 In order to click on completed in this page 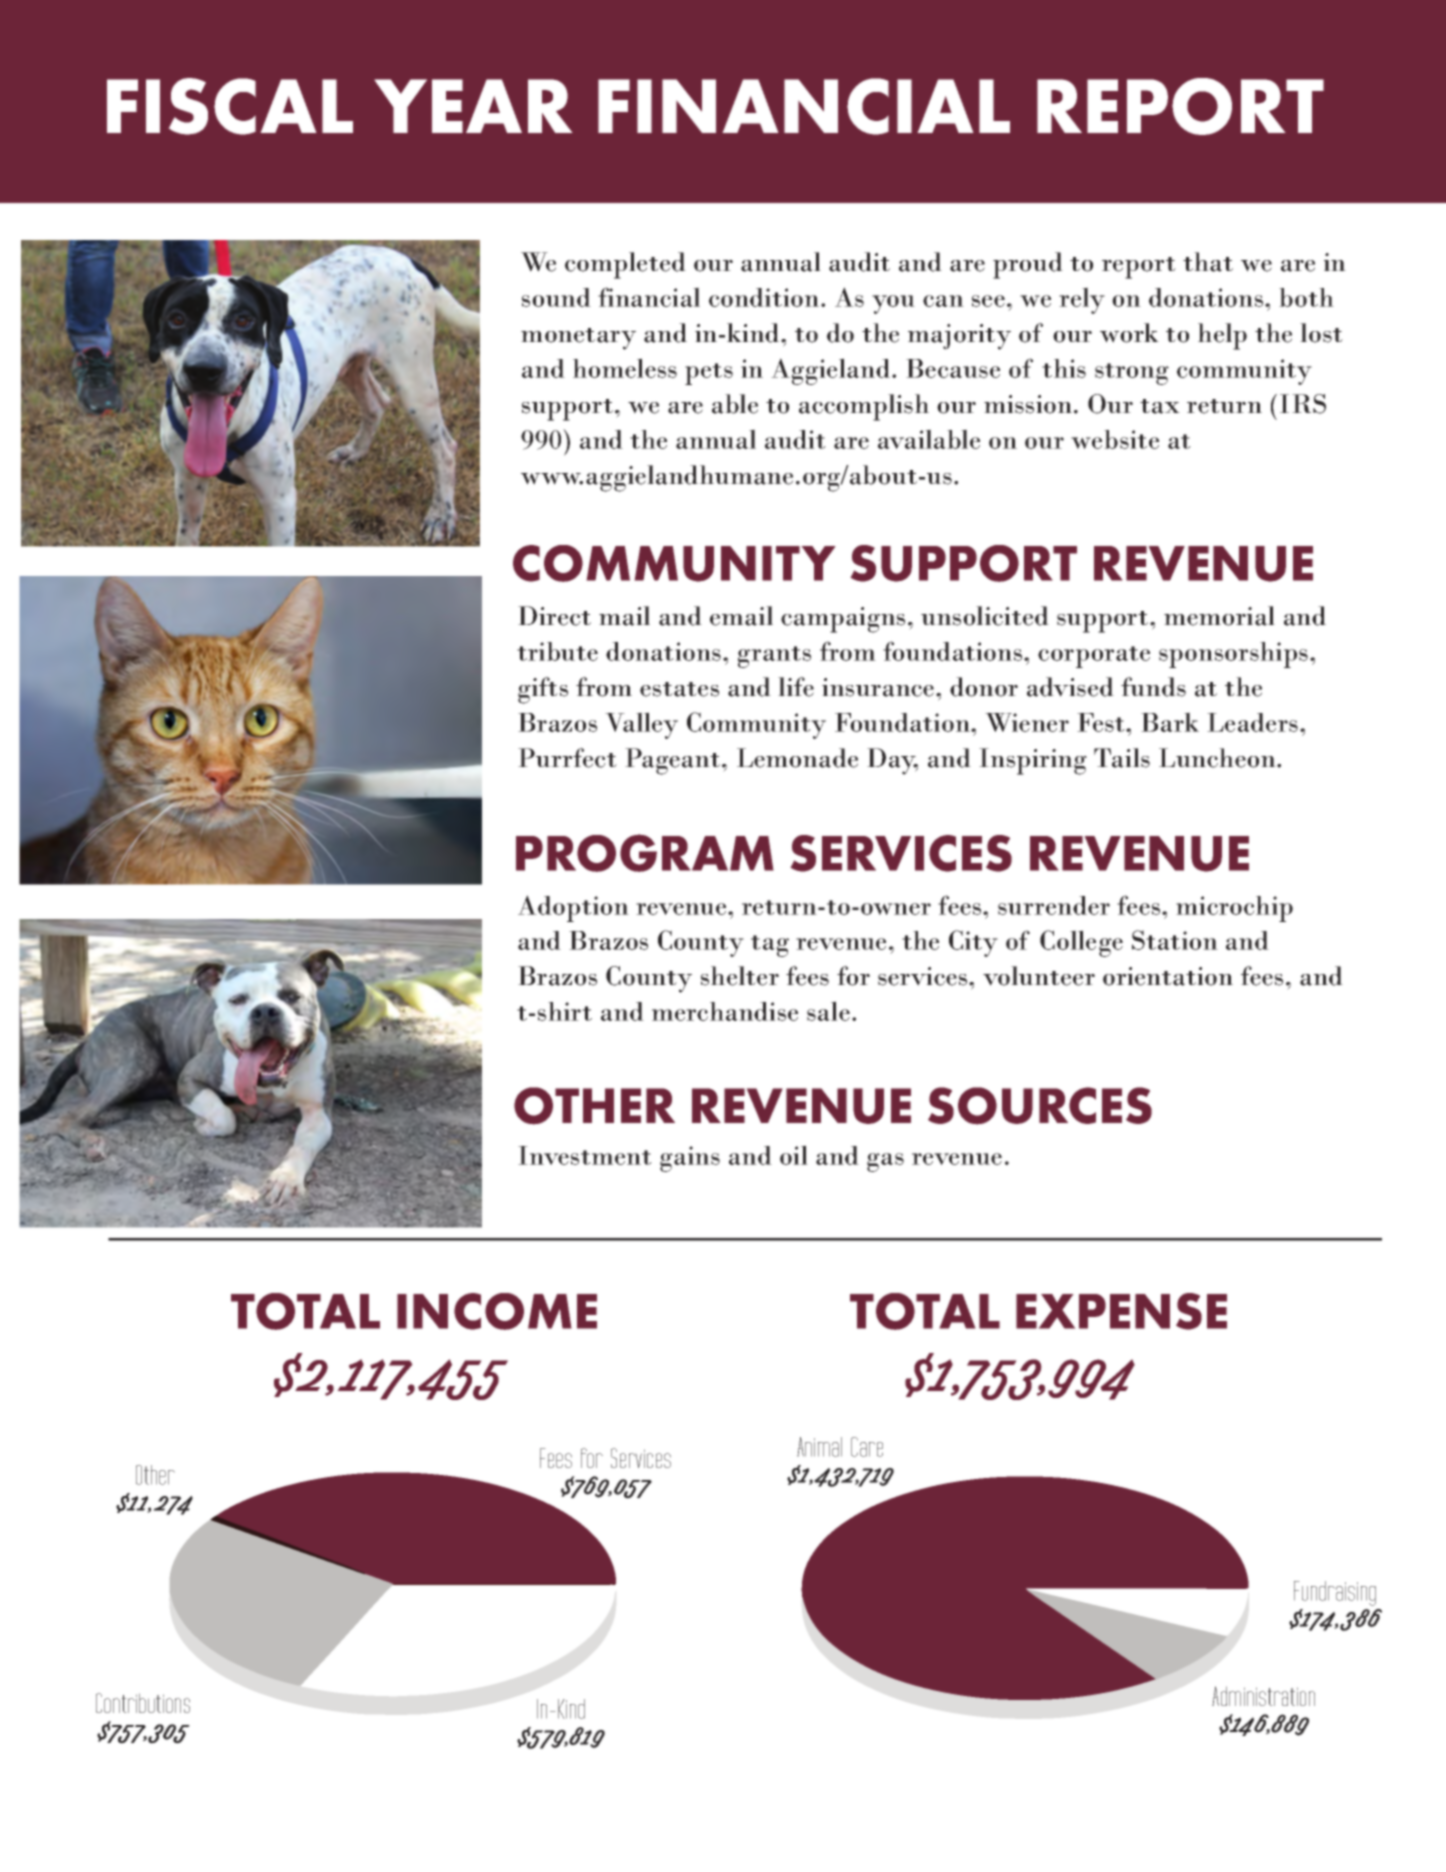, I will do `click(625, 265)`.
